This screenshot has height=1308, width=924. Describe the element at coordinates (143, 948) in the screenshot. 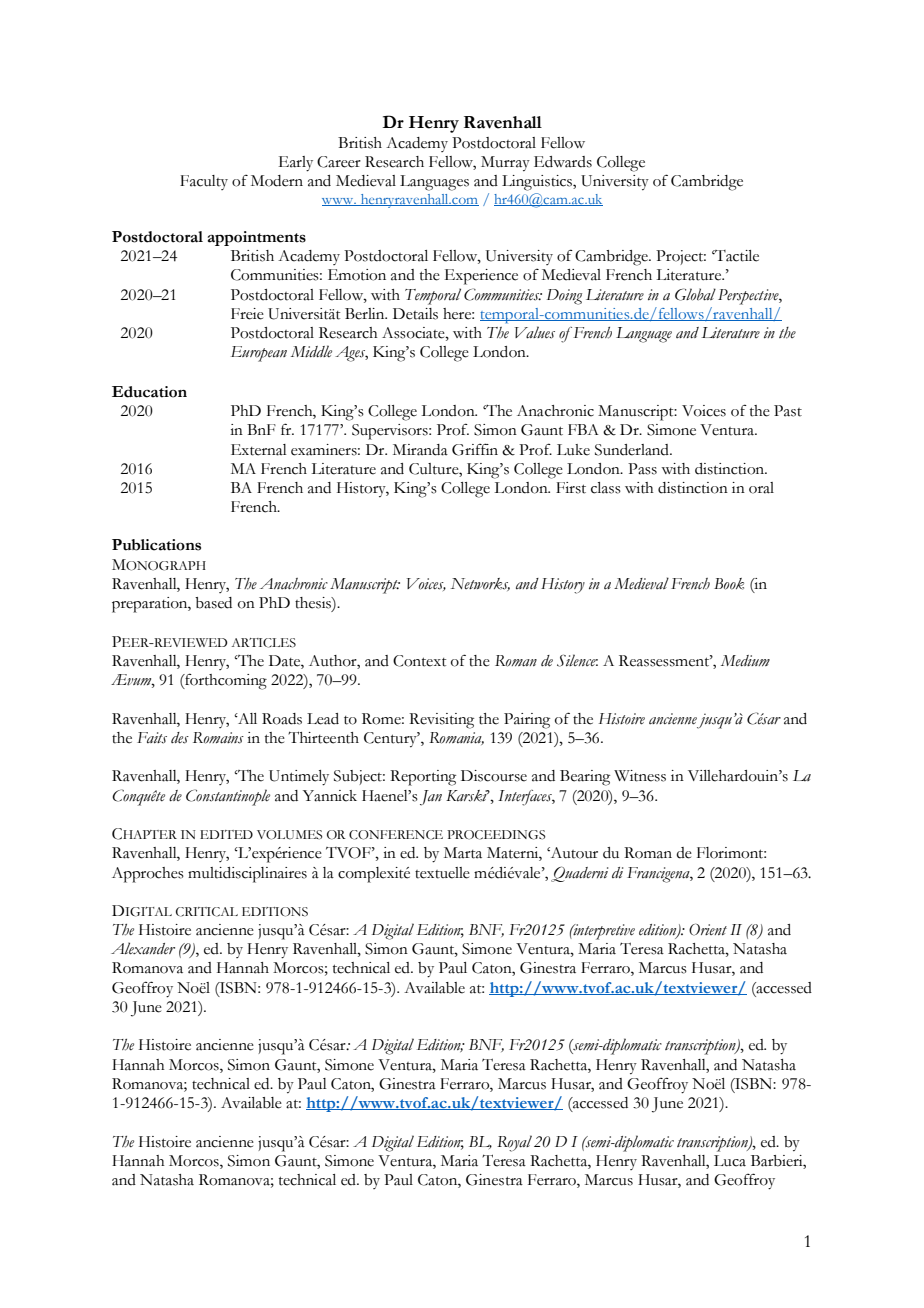

I see `Alexander` at that location.
